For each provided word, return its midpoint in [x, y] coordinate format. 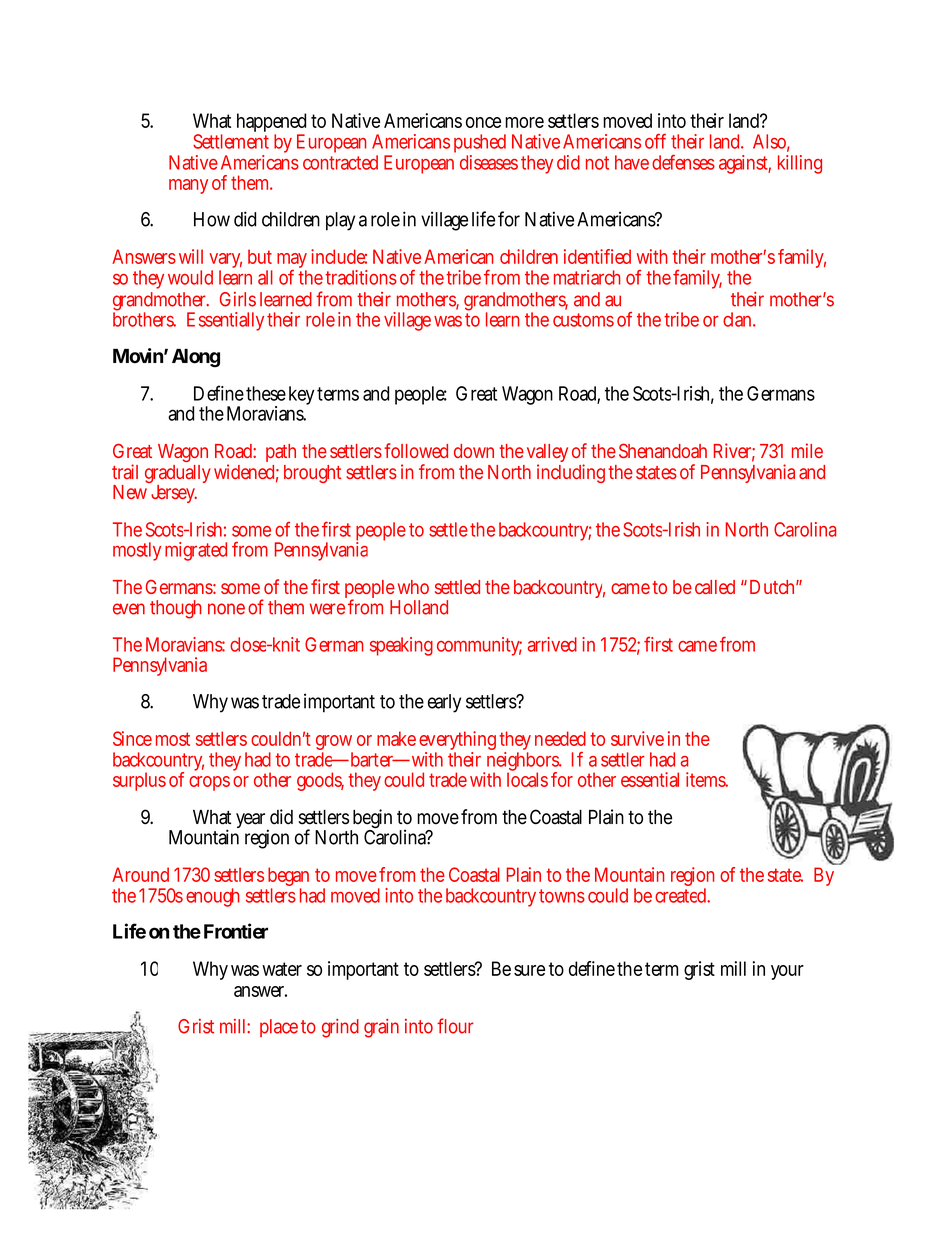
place [279, 1028]
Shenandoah [663, 450]
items [707, 779]
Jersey [174, 494]
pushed [480, 143]
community [479, 646]
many [188, 186]
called [715, 587]
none [226, 609]
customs [583, 320]
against [745, 164]
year [252, 822]
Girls [238, 299]
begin [372, 820]
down [474, 451]
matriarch [587, 277]
